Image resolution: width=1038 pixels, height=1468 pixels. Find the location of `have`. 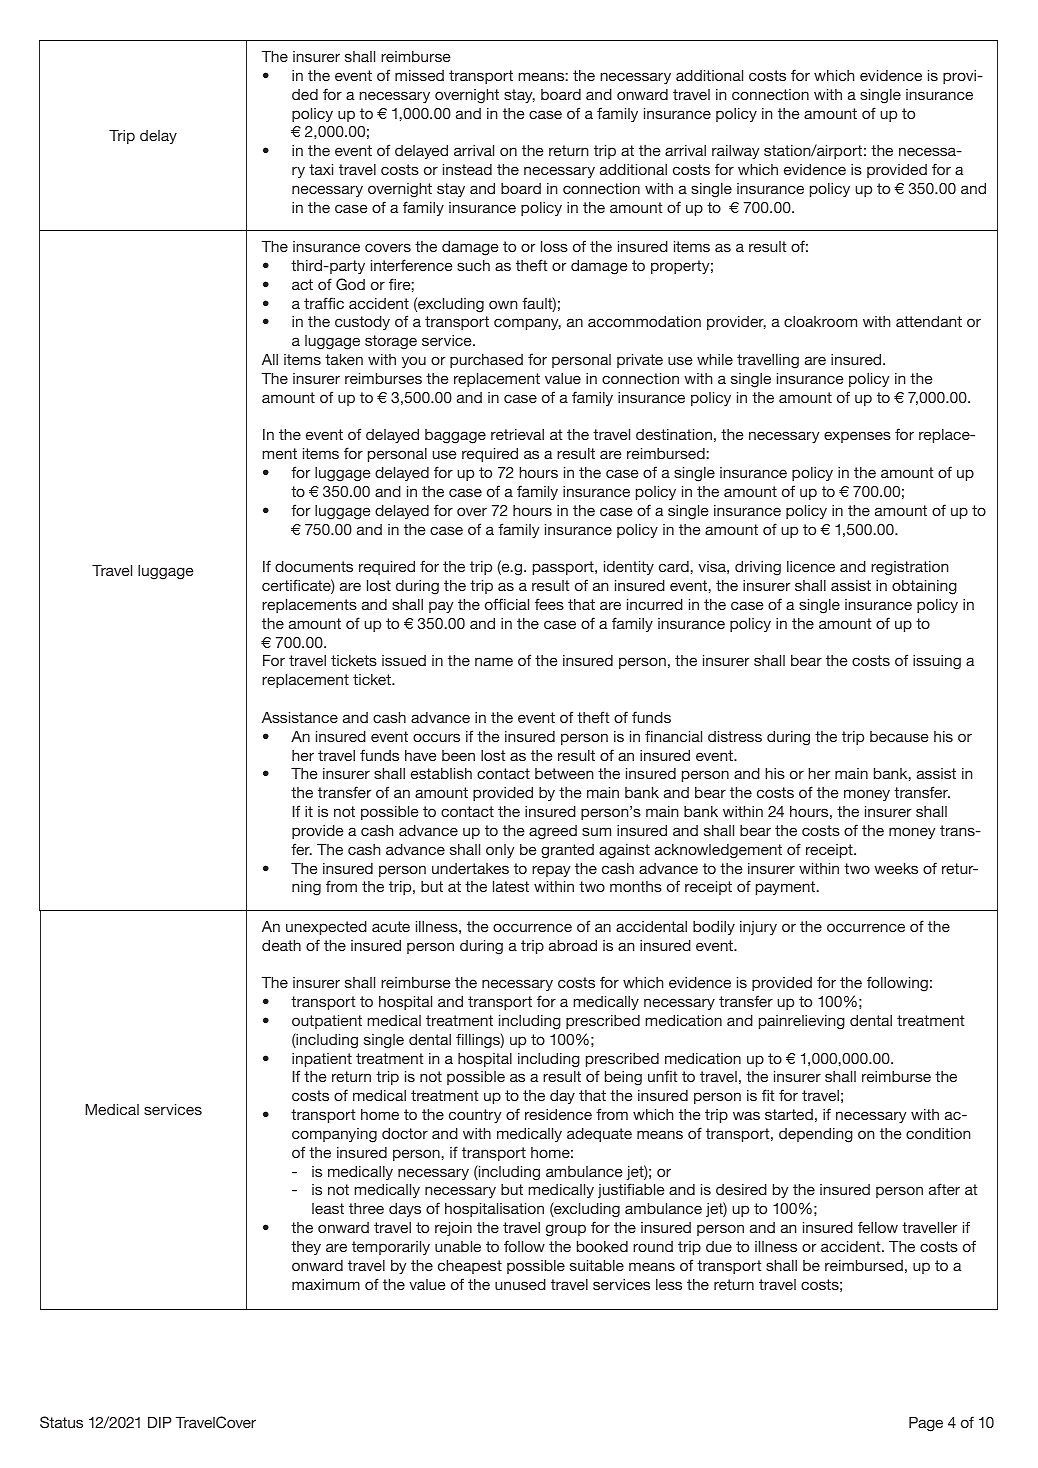

have is located at coordinates (421, 755).
